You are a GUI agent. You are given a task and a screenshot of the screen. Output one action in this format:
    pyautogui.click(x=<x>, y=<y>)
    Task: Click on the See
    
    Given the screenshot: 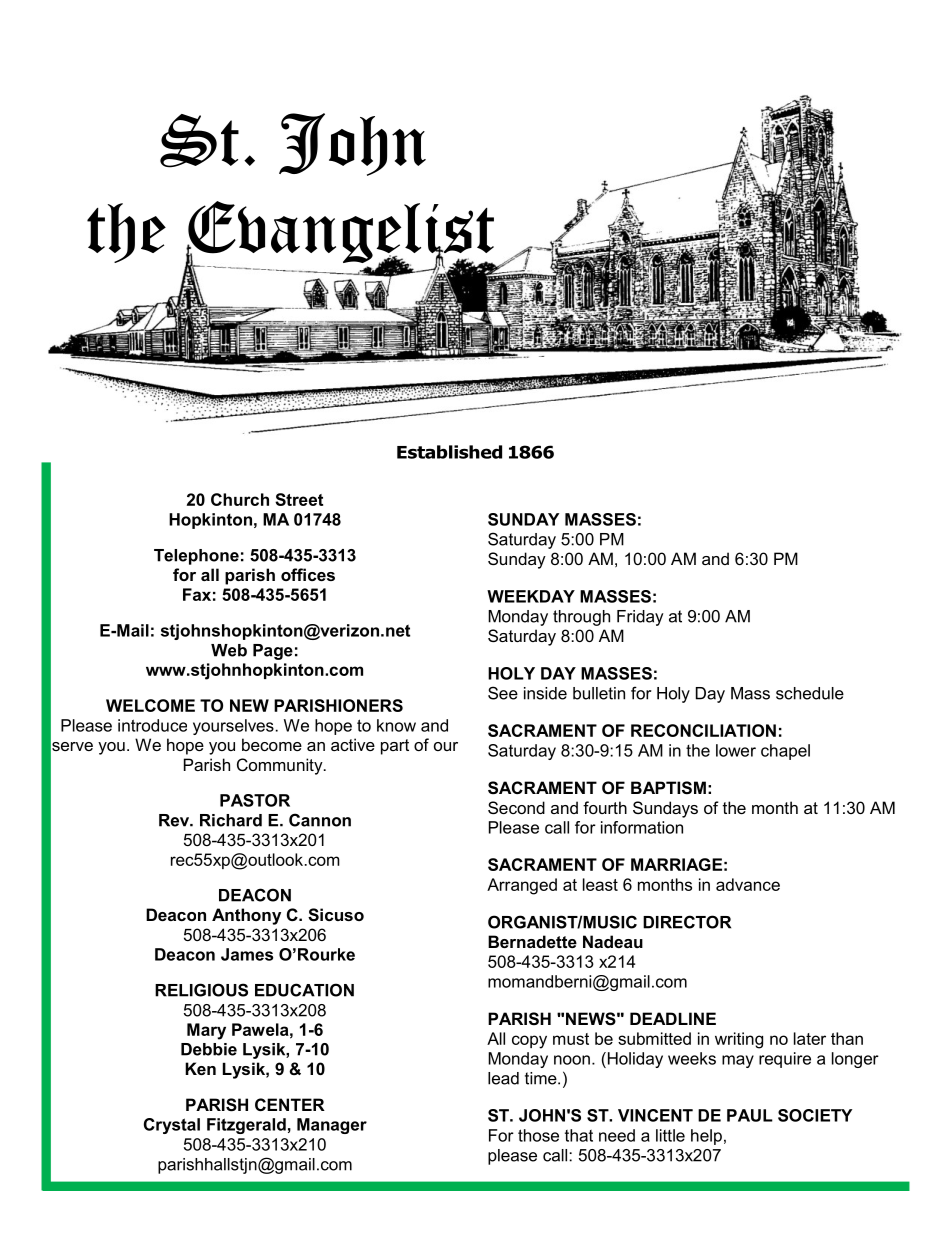 What is the action you would take?
    pyautogui.click(x=503, y=693)
